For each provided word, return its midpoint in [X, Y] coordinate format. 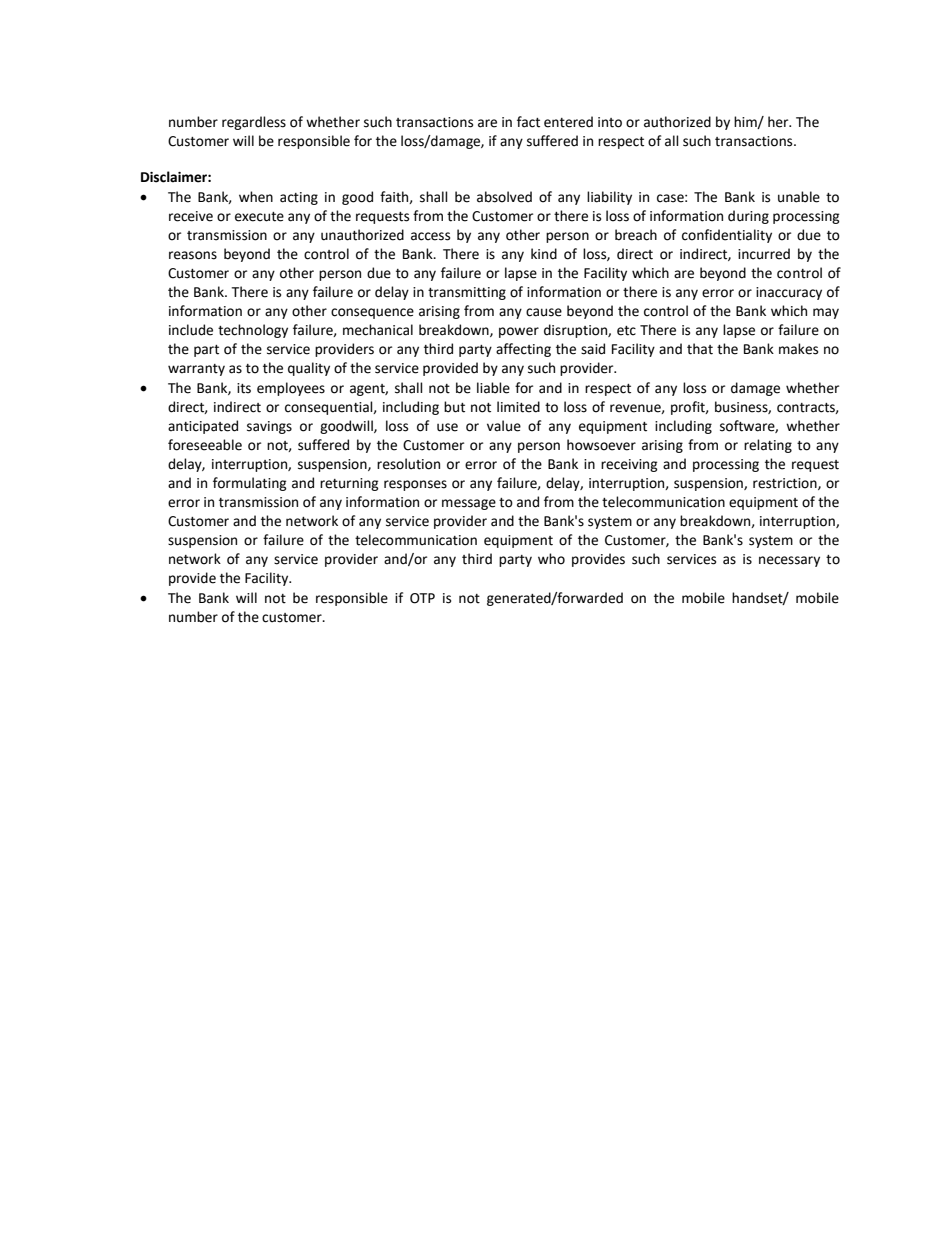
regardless [254, 123]
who [551, 559]
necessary [789, 561]
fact [528, 122]
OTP [422, 598]
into [610, 122]
